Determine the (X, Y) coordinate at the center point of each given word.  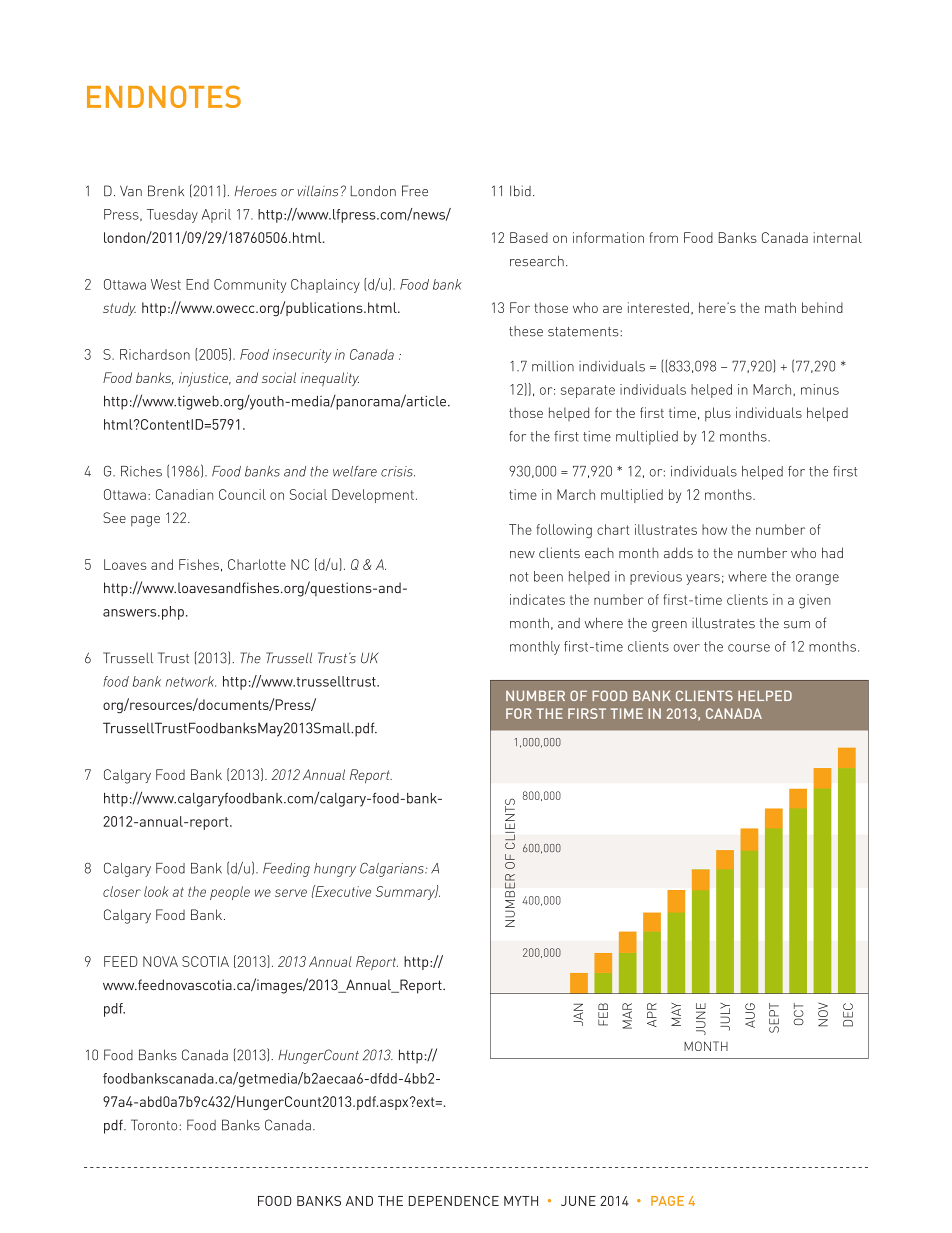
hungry (335, 870)
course (749, 648)
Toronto (154, 1125)
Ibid (520, 191)
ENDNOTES (164, 96)
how (714, 529)
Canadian (184, 494)
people (230, 893)
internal (838, 237)
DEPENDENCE (454, 1201)
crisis (398, 471)
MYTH (521, 1201)
